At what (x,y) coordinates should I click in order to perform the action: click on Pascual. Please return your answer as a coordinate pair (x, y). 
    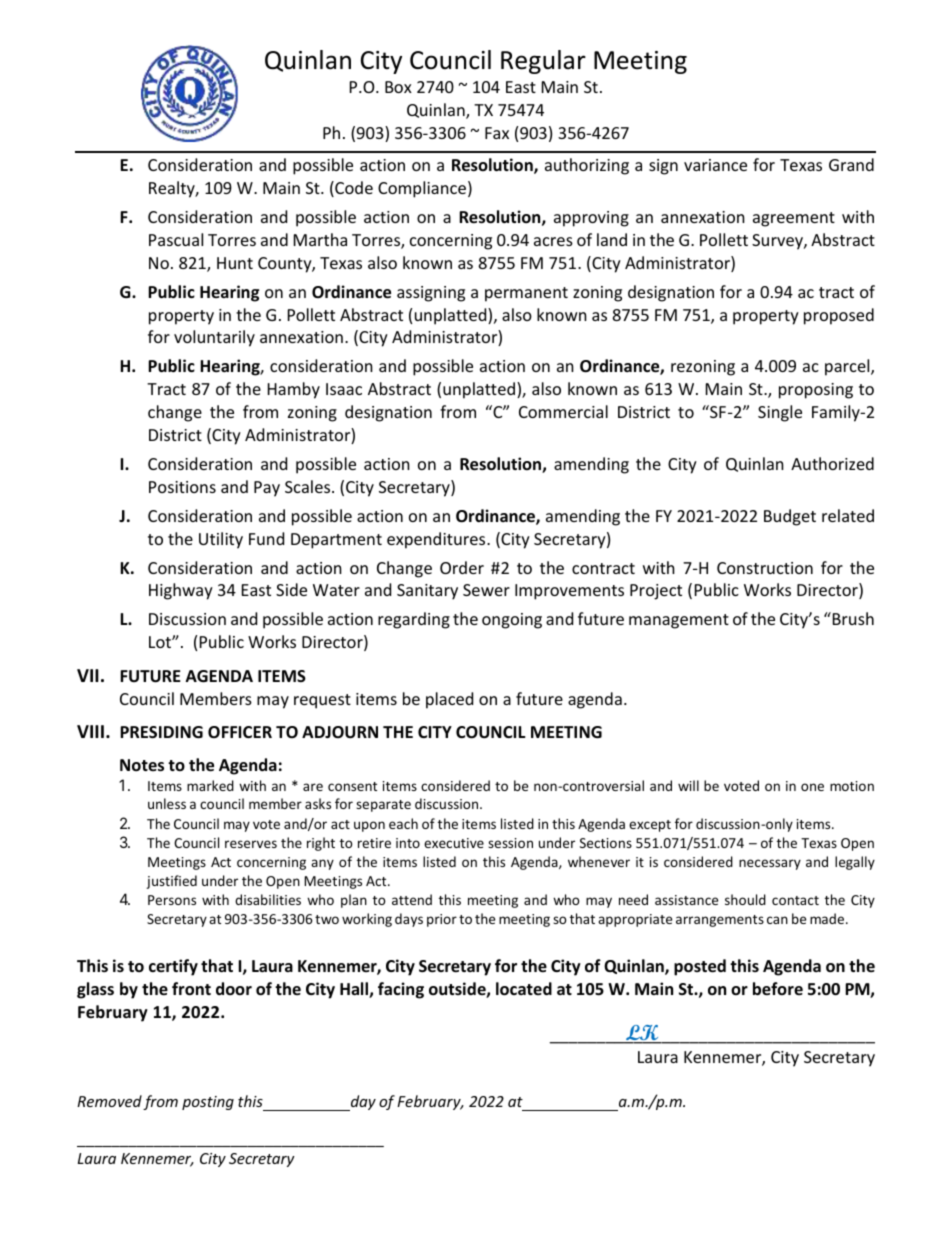
    Looking at the image, I should click on (176, 239).
